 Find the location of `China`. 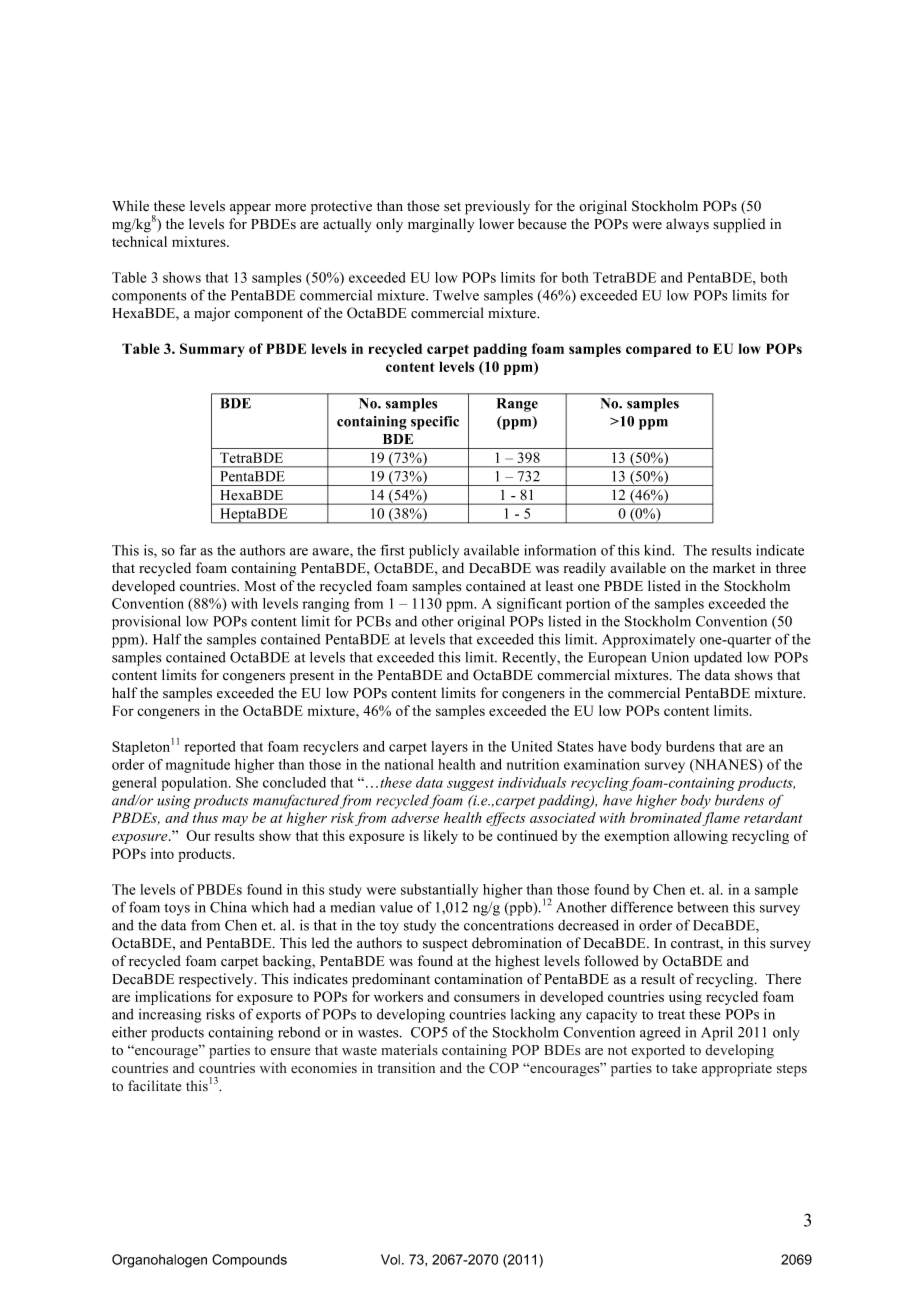

China is located at coordinates (228, 907).
